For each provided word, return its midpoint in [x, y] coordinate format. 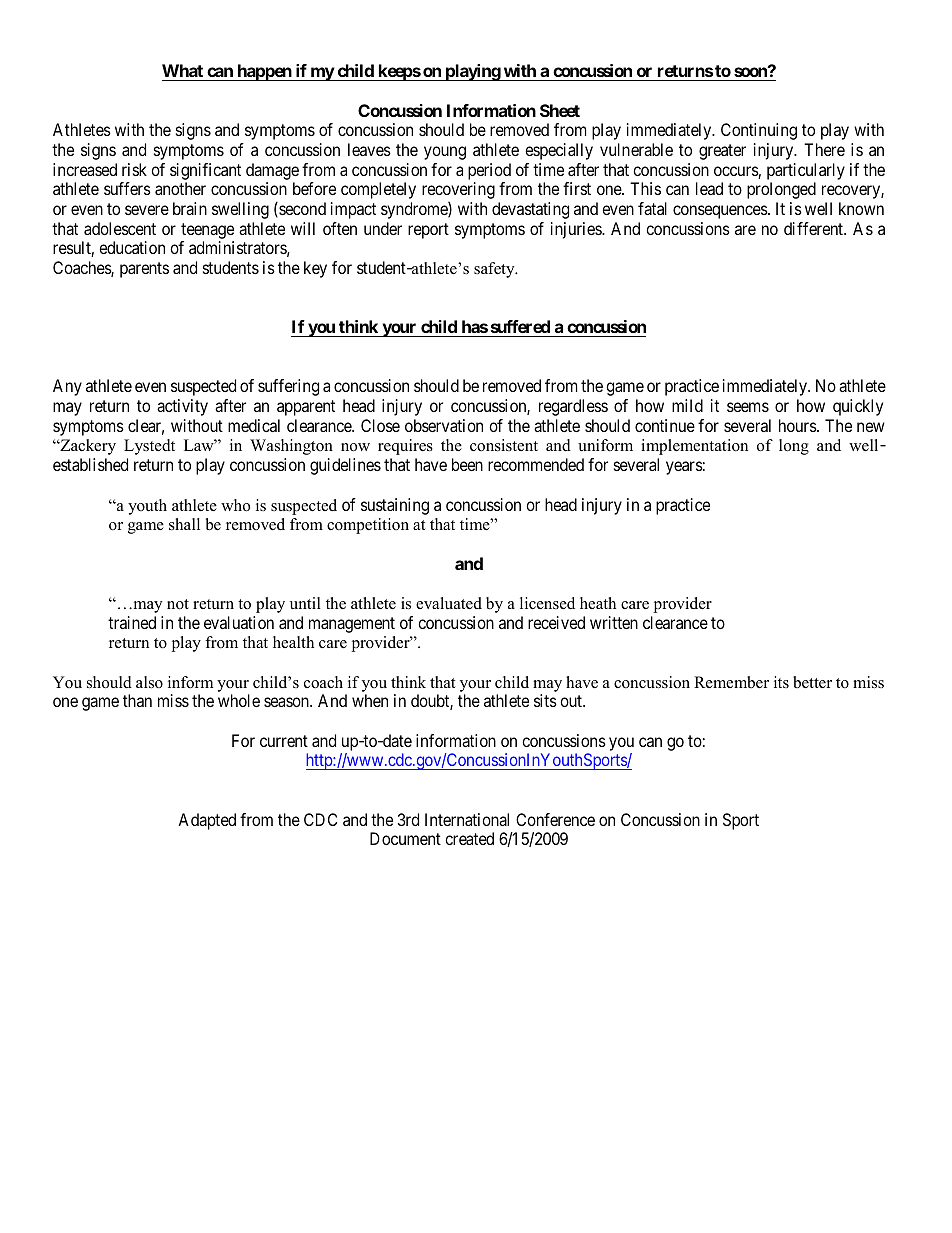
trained [132, 622]
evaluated [449, 603]
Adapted [207, 821]
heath [598, 603]
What [182, 70]
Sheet [560, 110]
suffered [520, 326]
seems [748, 407]
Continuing [759, 131]
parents [144, 270]
